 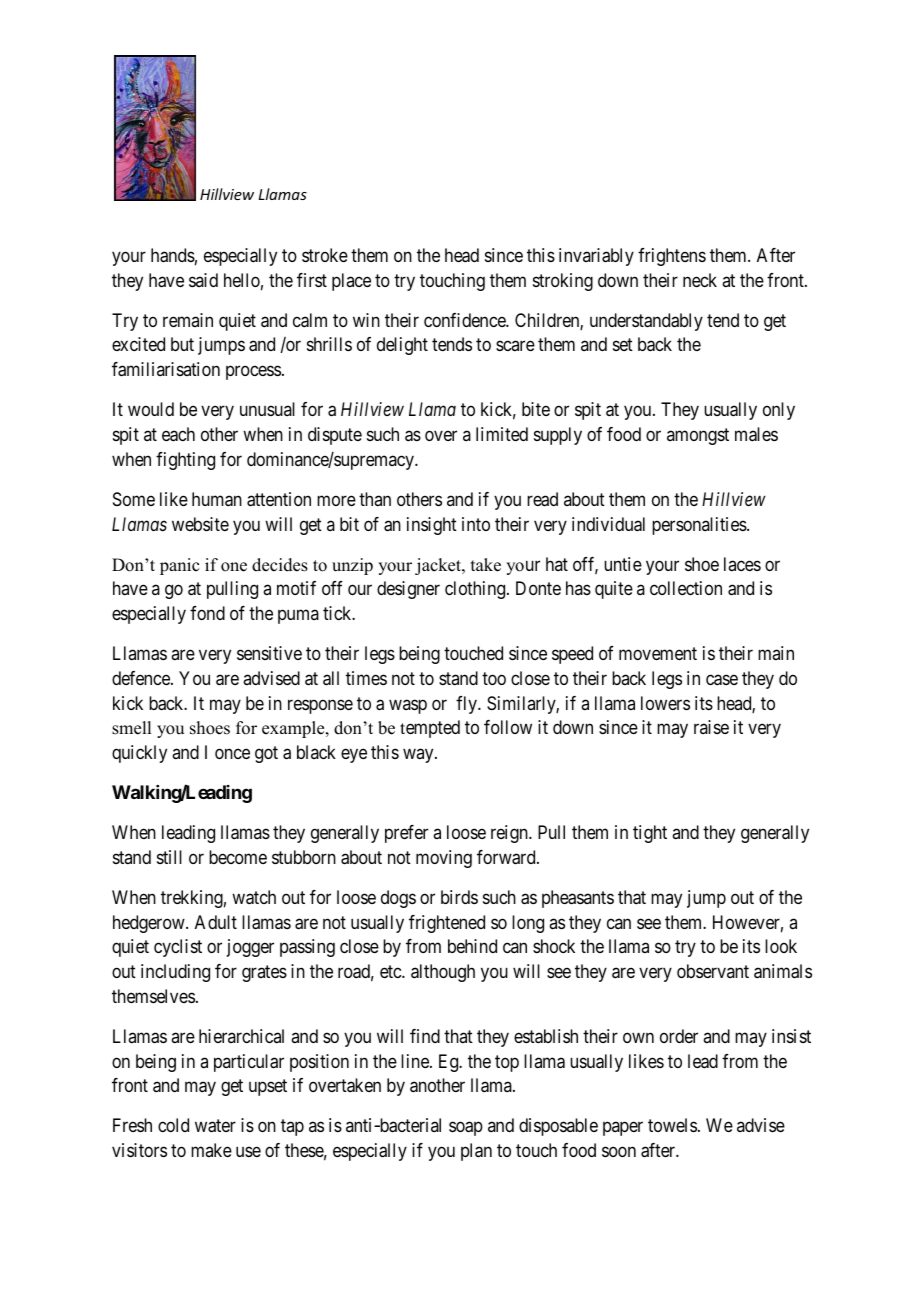 I want to click on confidence, so click(x=465, y=320).
